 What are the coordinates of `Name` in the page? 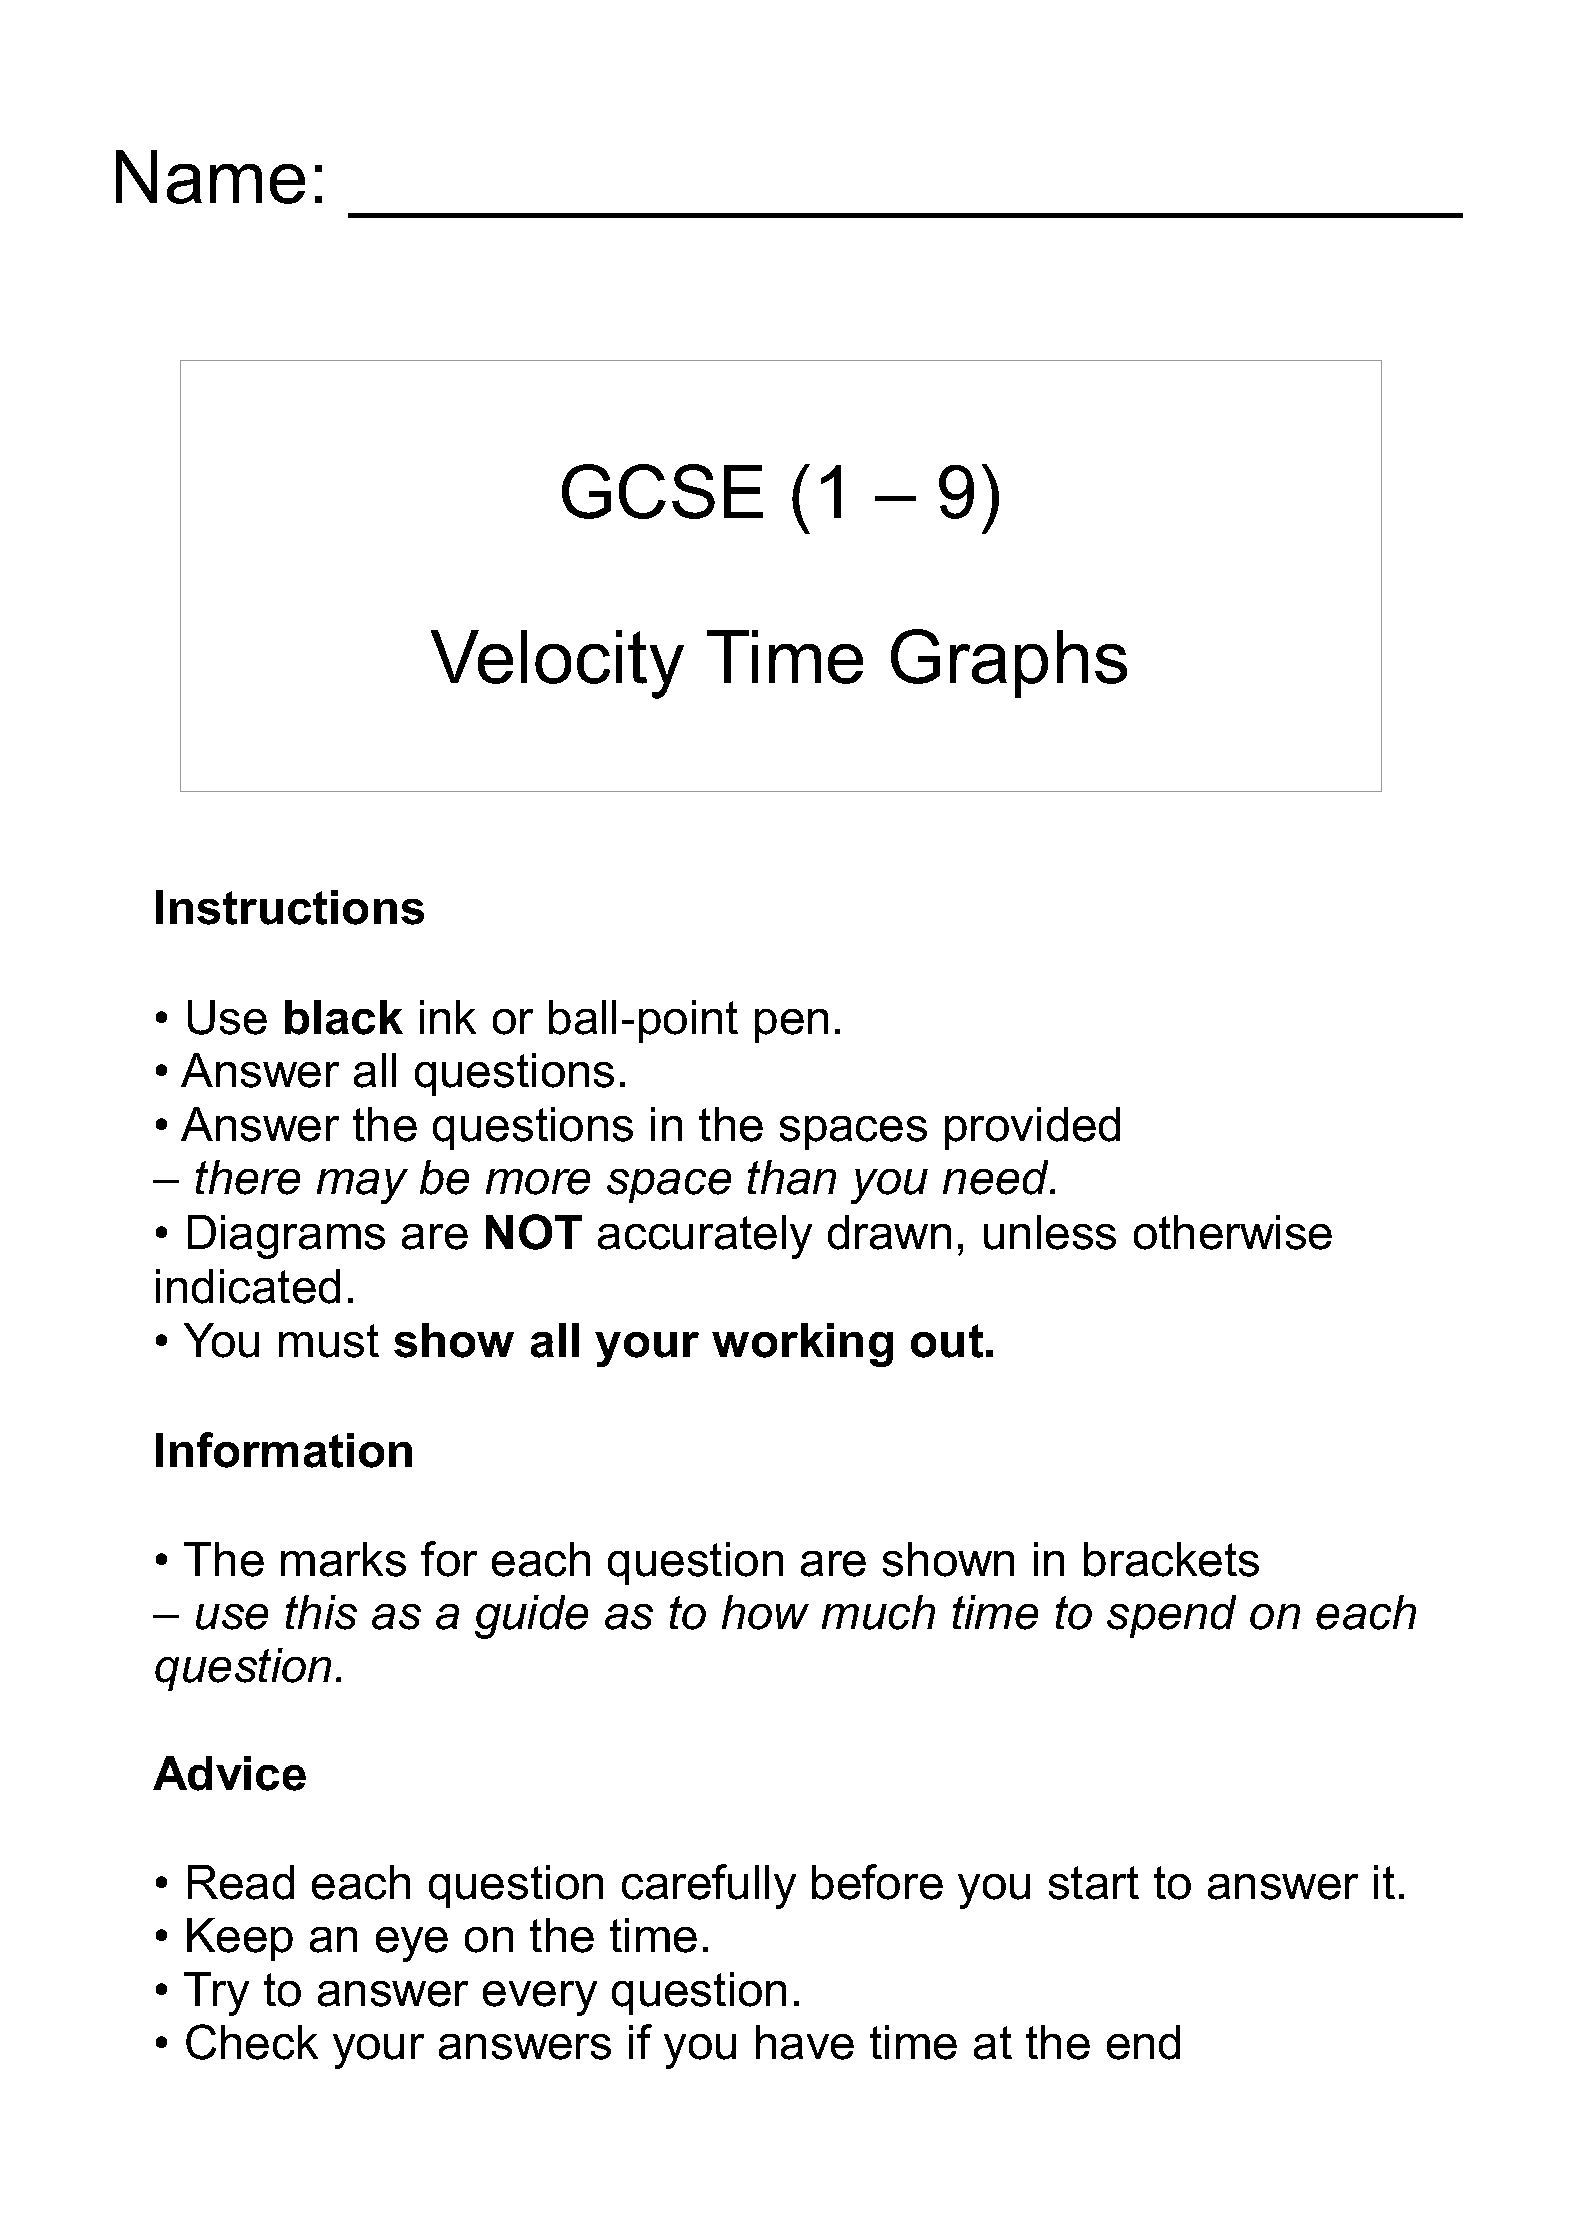 It's located at (210, 177).
